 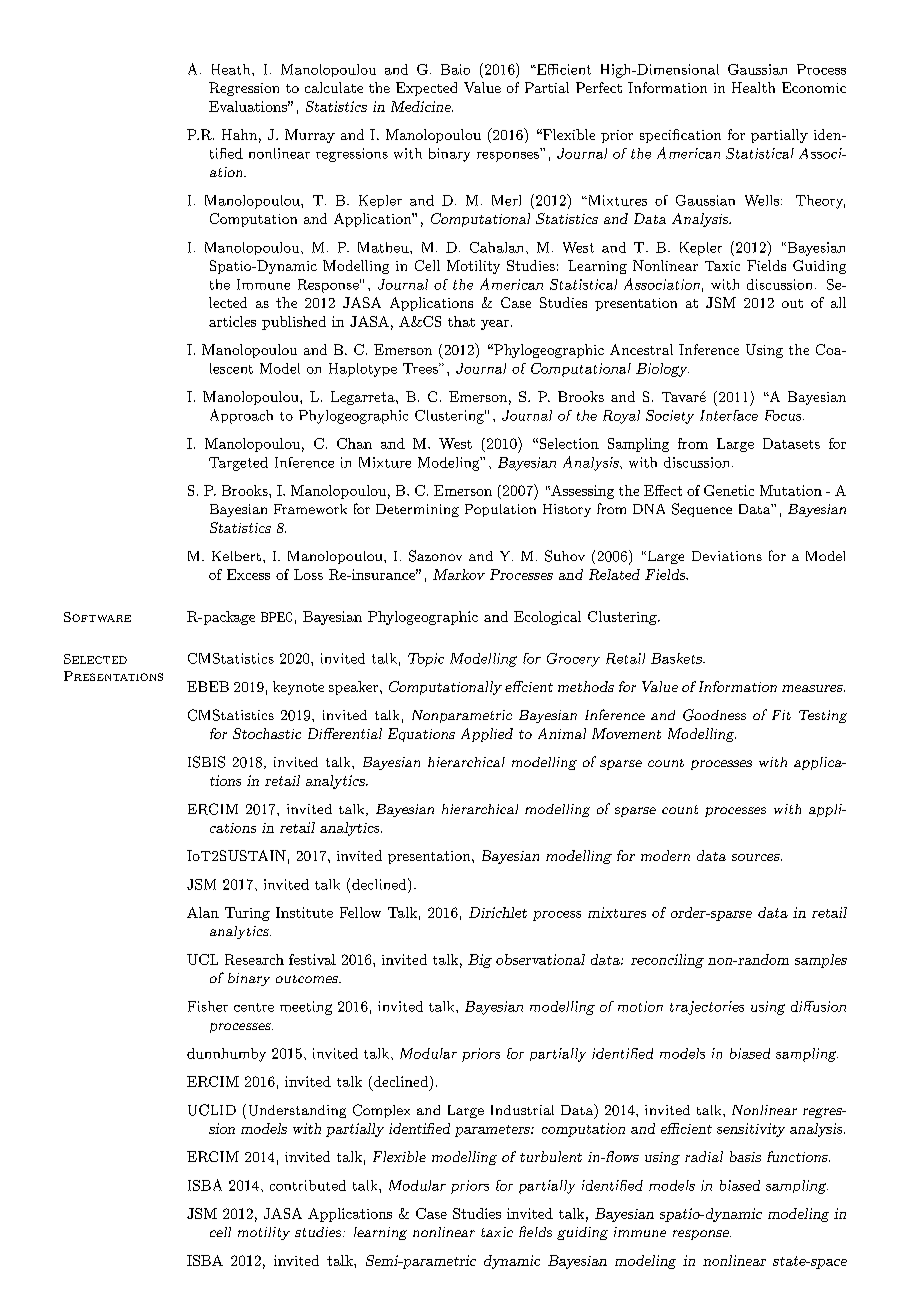 I want to click on contributed, so click(x=308, y=1185).
